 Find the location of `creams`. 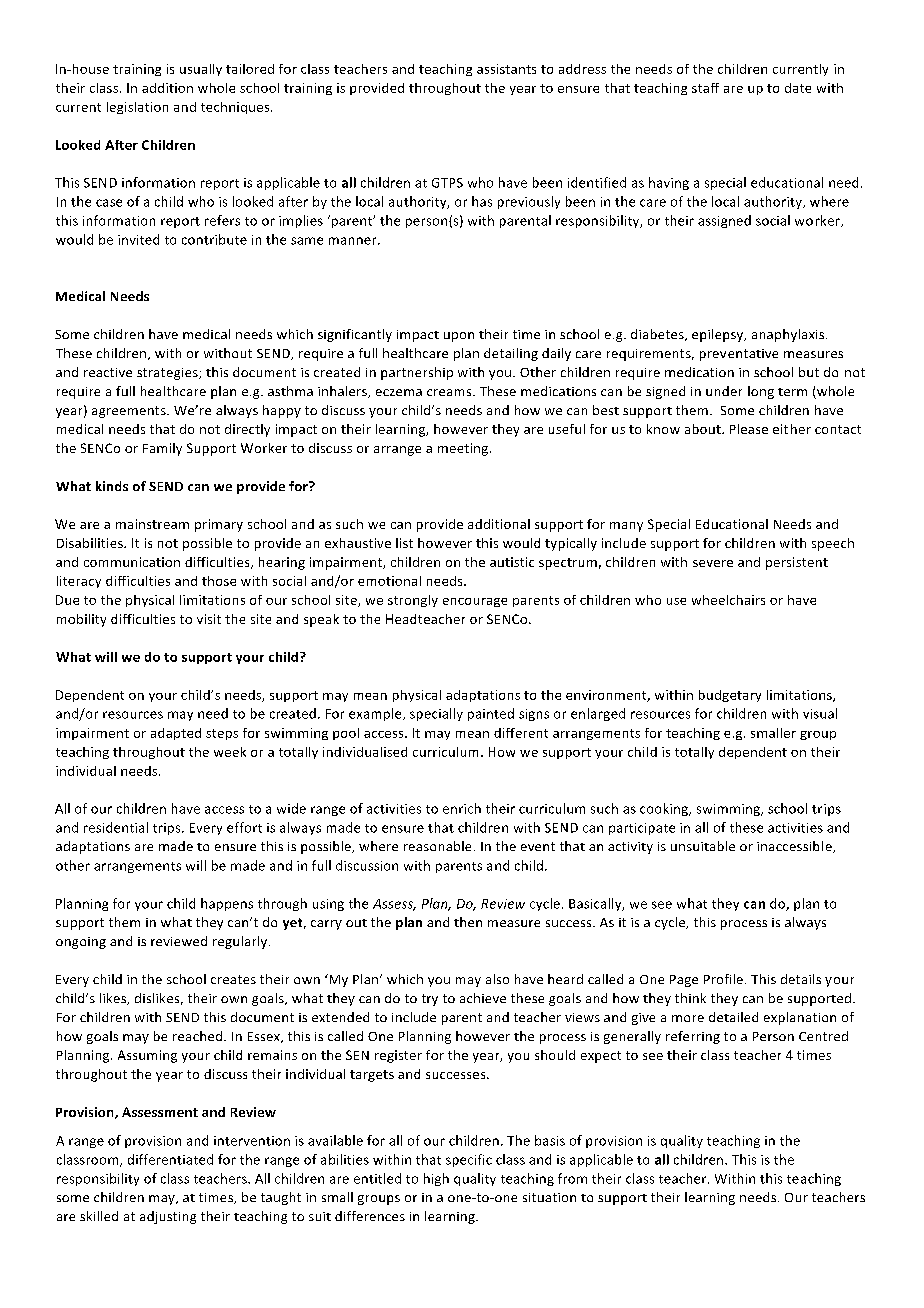

creams is located at coordinates (450, 392).
